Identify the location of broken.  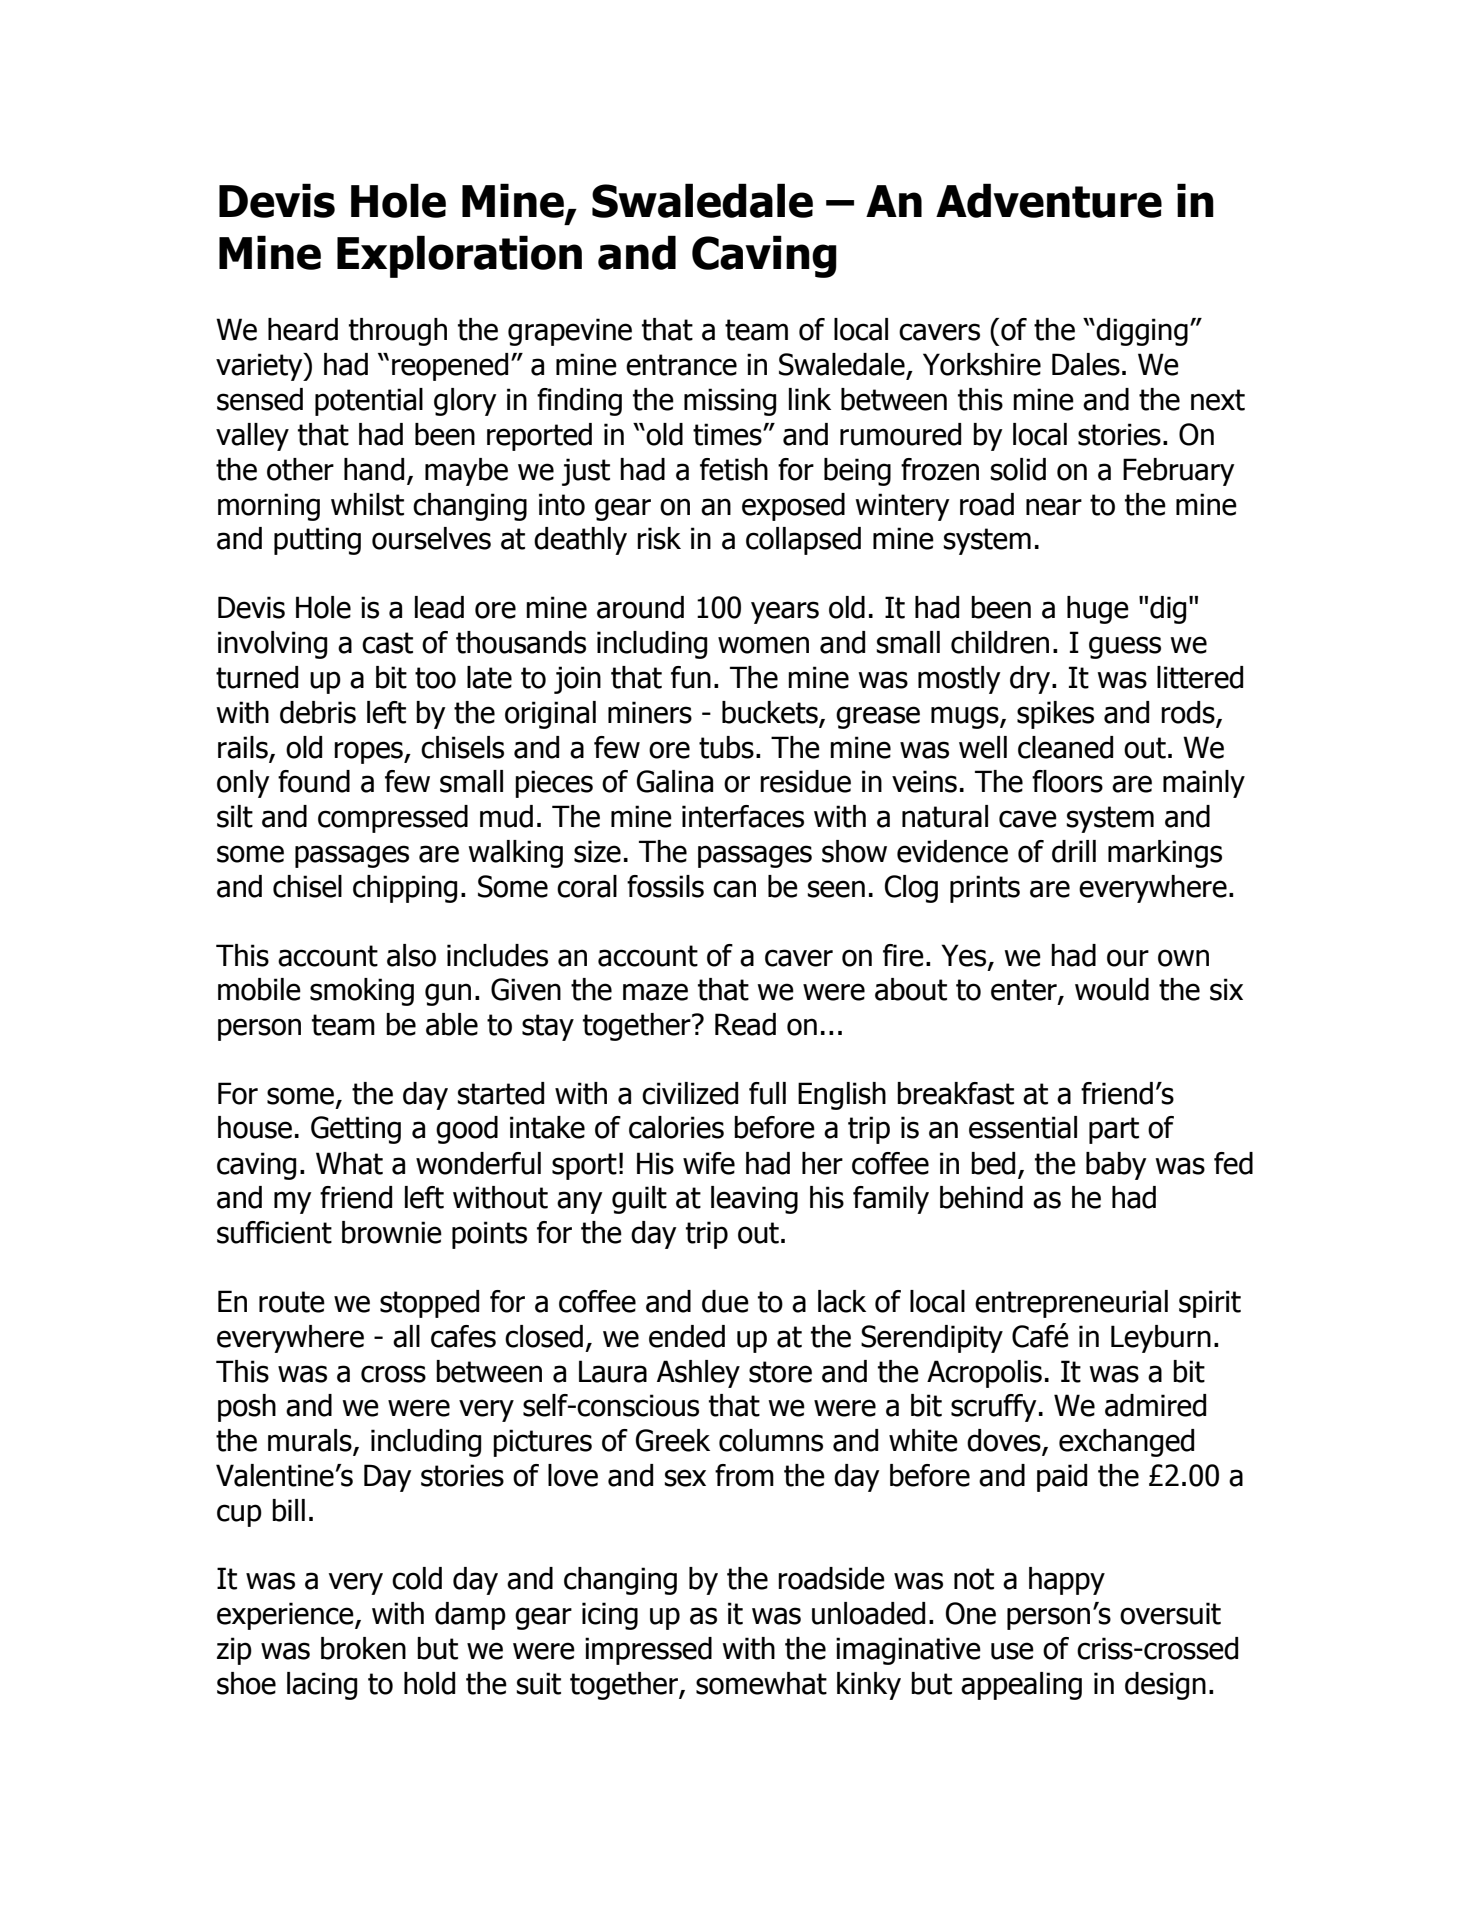
(363, 1648).
